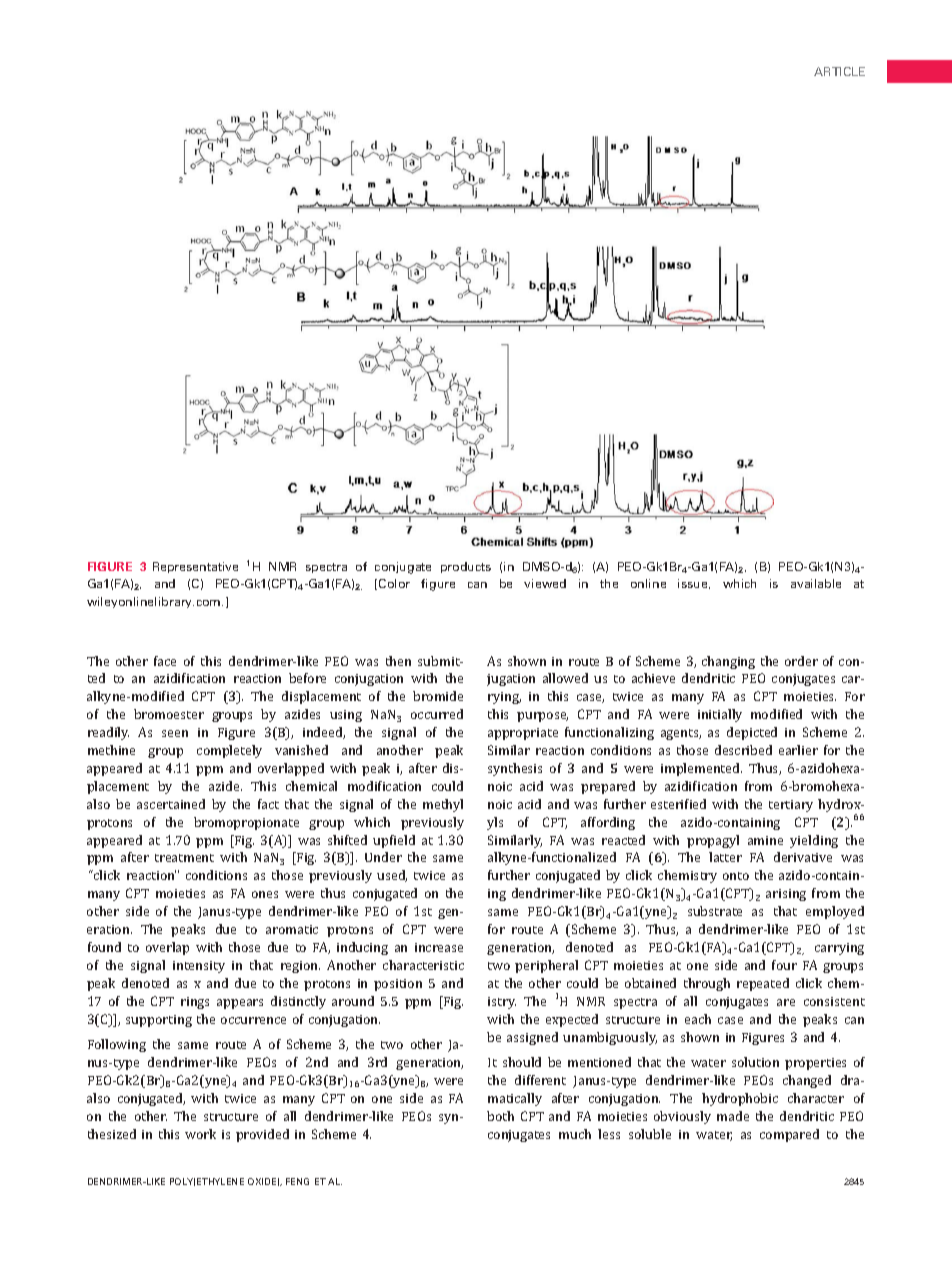 This document has height=1261, width=952. I want to click on ARTICLE, so click(839, 71).
